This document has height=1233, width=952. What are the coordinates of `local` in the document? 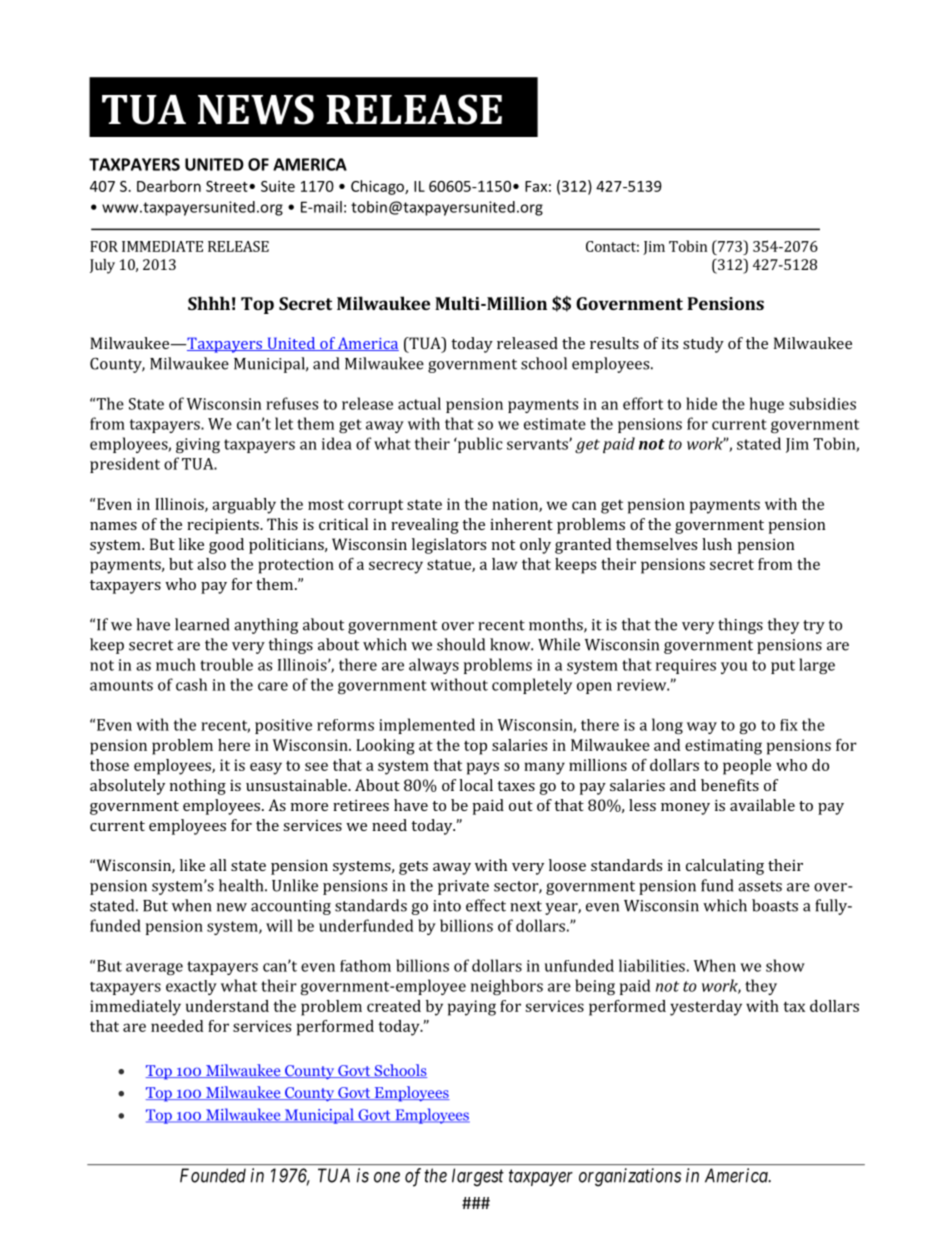 It's located at (476, 785).
